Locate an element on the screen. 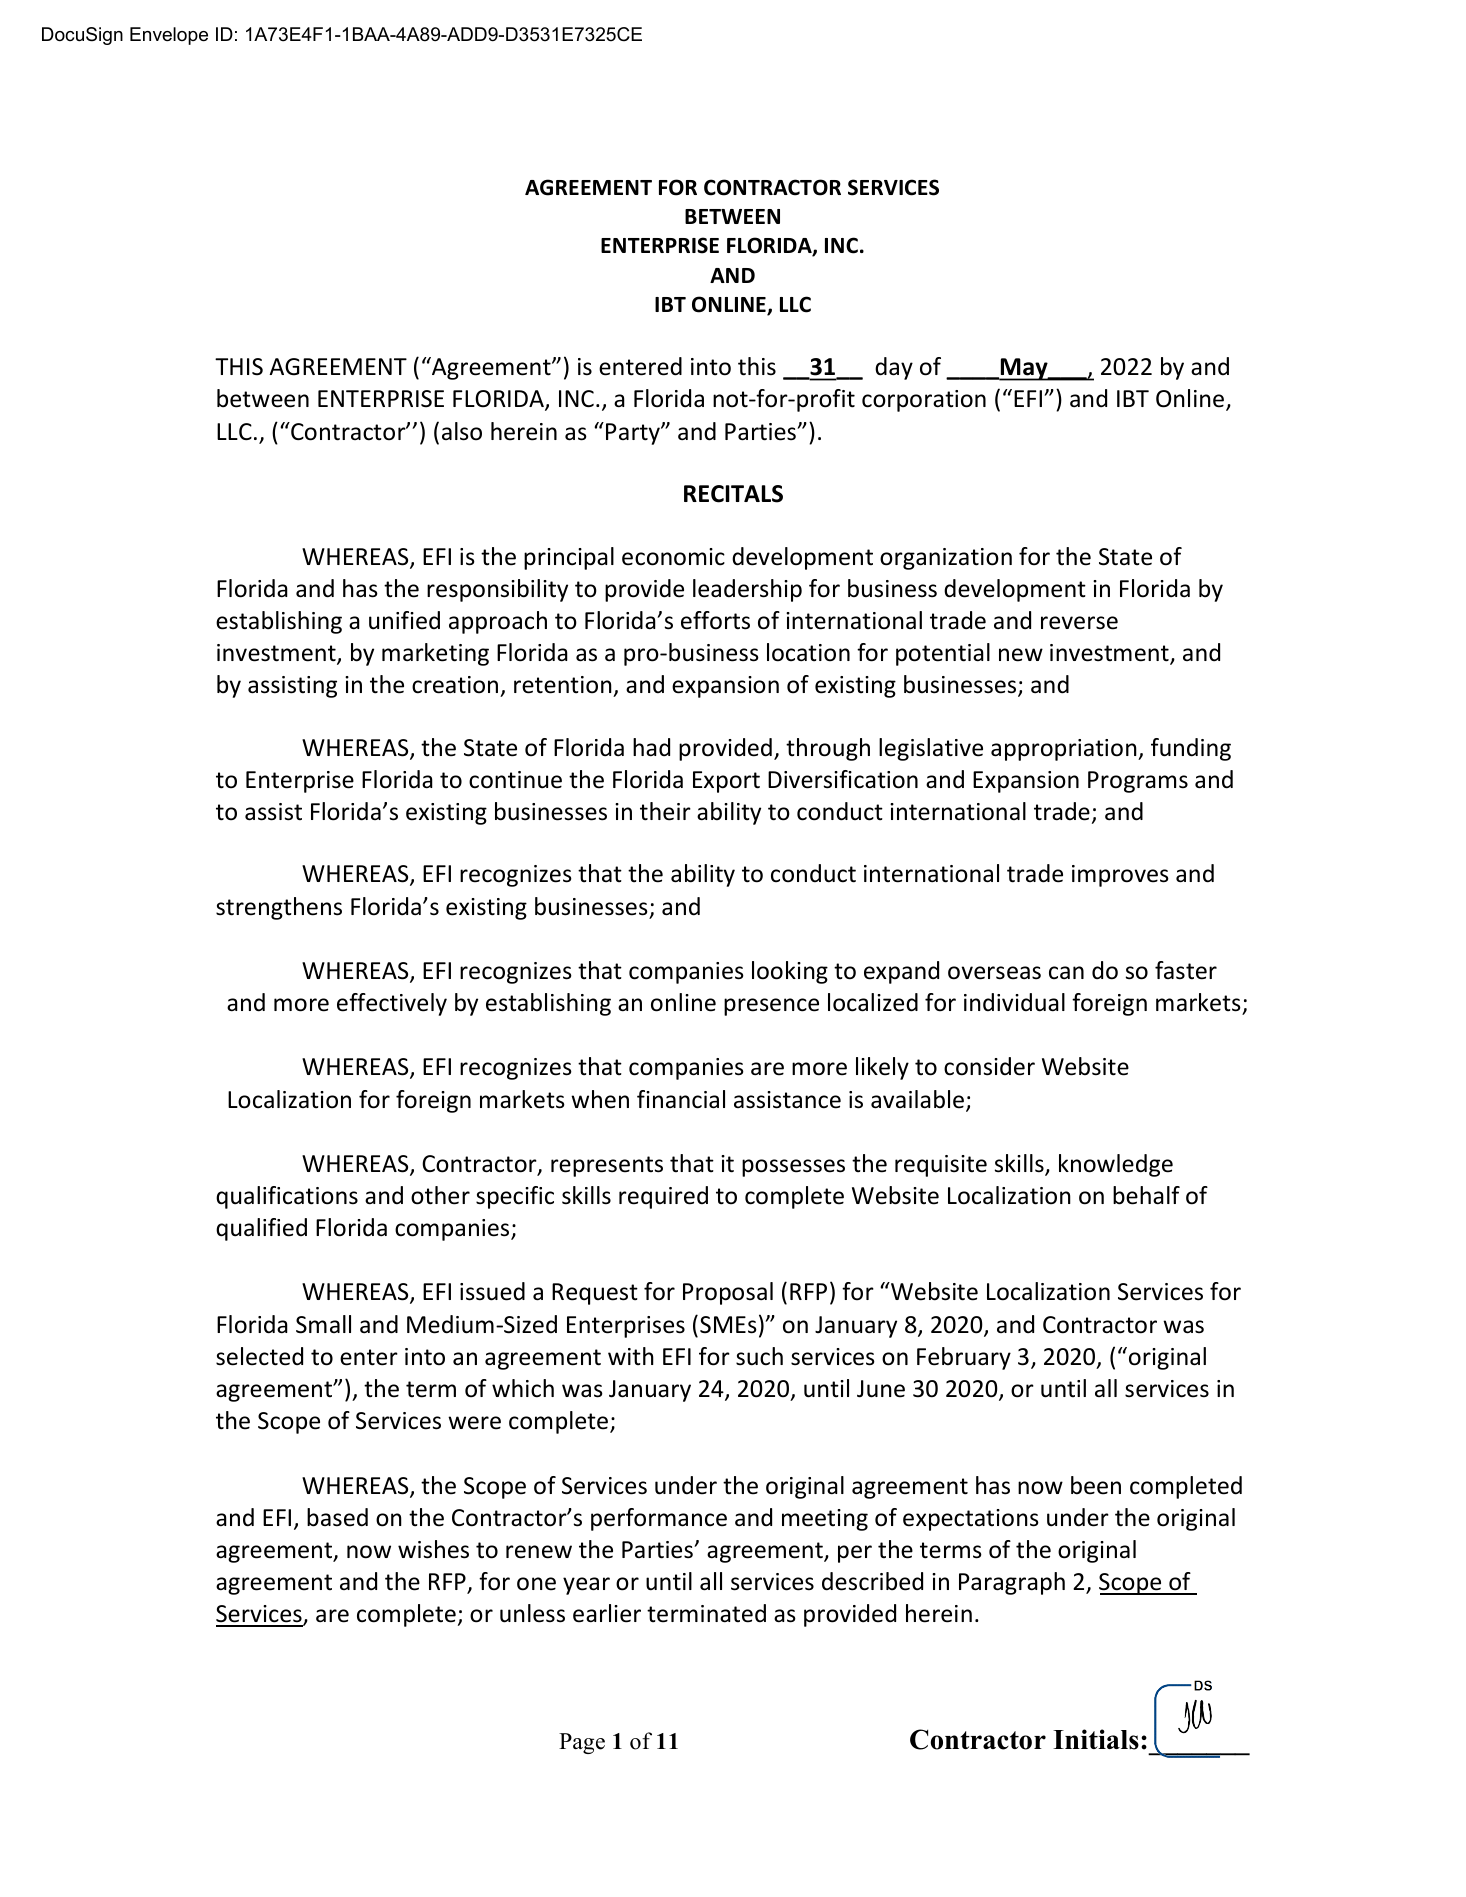  appropriation is located at coordinates (1065, 750).
